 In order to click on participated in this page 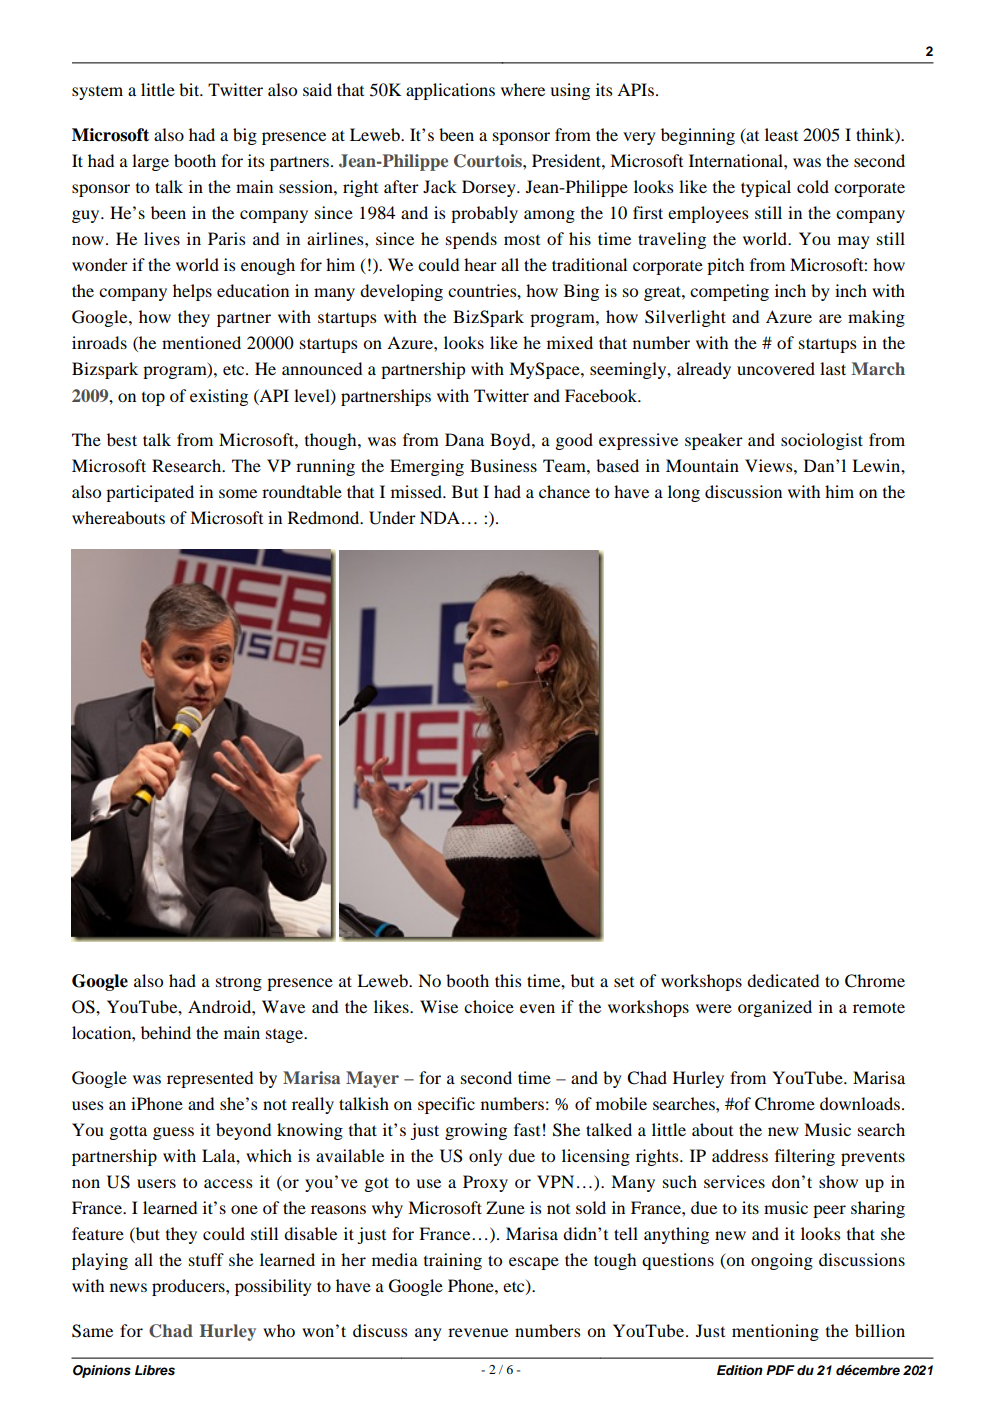, I will do `click(150, 493)`.
